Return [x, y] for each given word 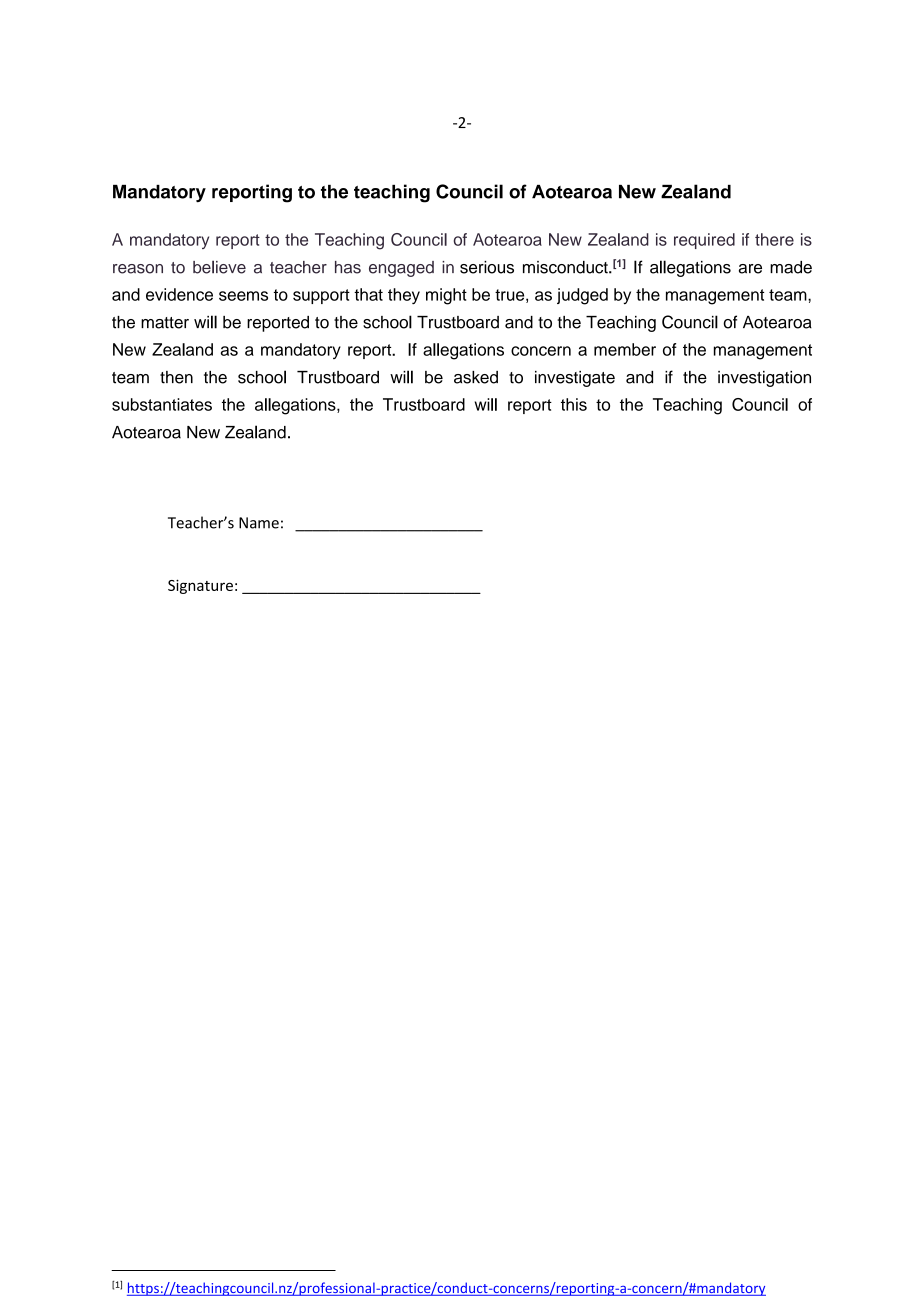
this [574, 404]
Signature [200, 586]
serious [487, 267]
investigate [575, 379]
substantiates [162, 404]
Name [259, 523]
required [704, 241]
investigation [764, 379]
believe [219, 267]
